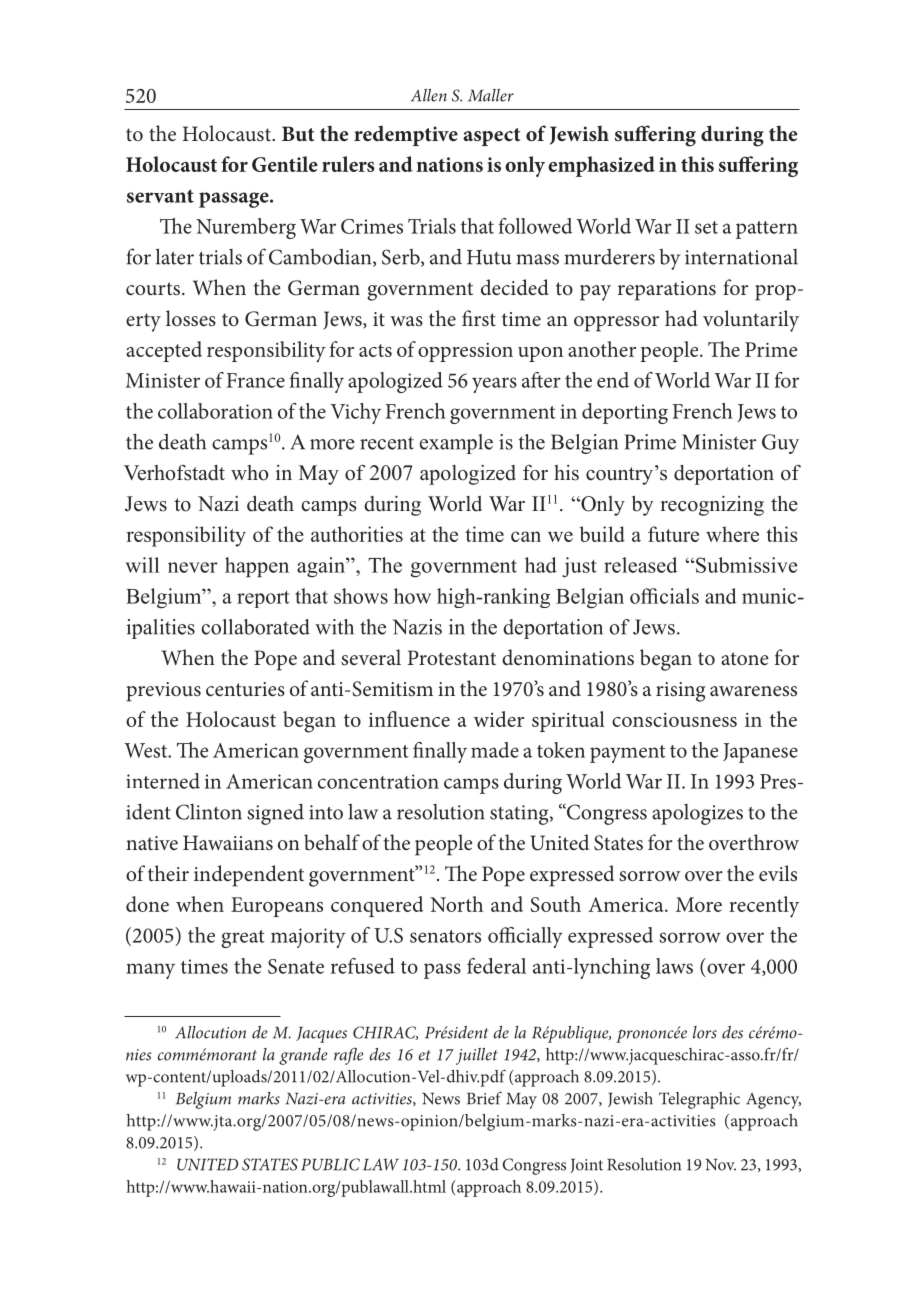 The width and height of the image is (924, 1311). What do you see at coordinates (751, 321) in the image?
I see `voluntarily` at bounding box center [751, 321].
